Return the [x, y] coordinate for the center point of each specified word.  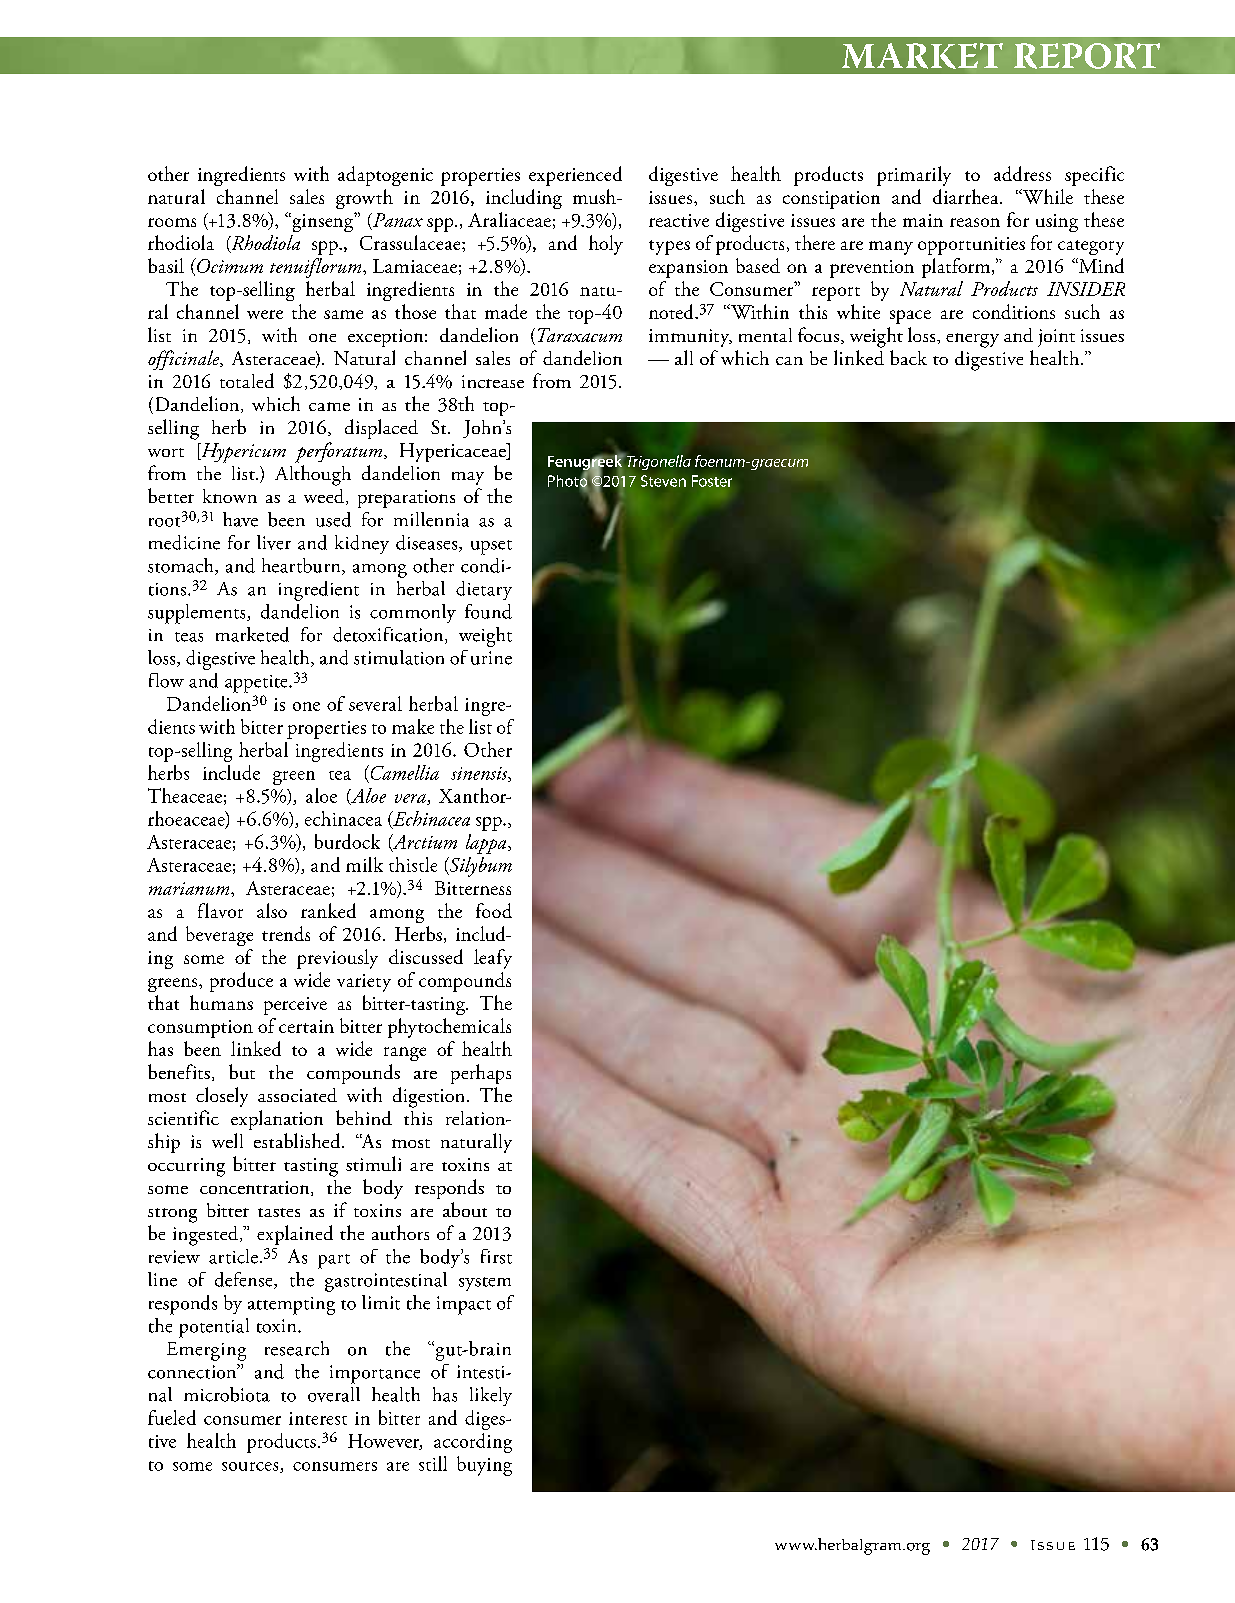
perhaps [481, 1074]
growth [364, 199]
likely [491, 1396]
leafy [493, 959]
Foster [712, 481]
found [488, 611]
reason [975, 222]
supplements [198, 614]
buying [484, 1466]
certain [306, 1026]
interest [318, 1418]
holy [606, 245]
